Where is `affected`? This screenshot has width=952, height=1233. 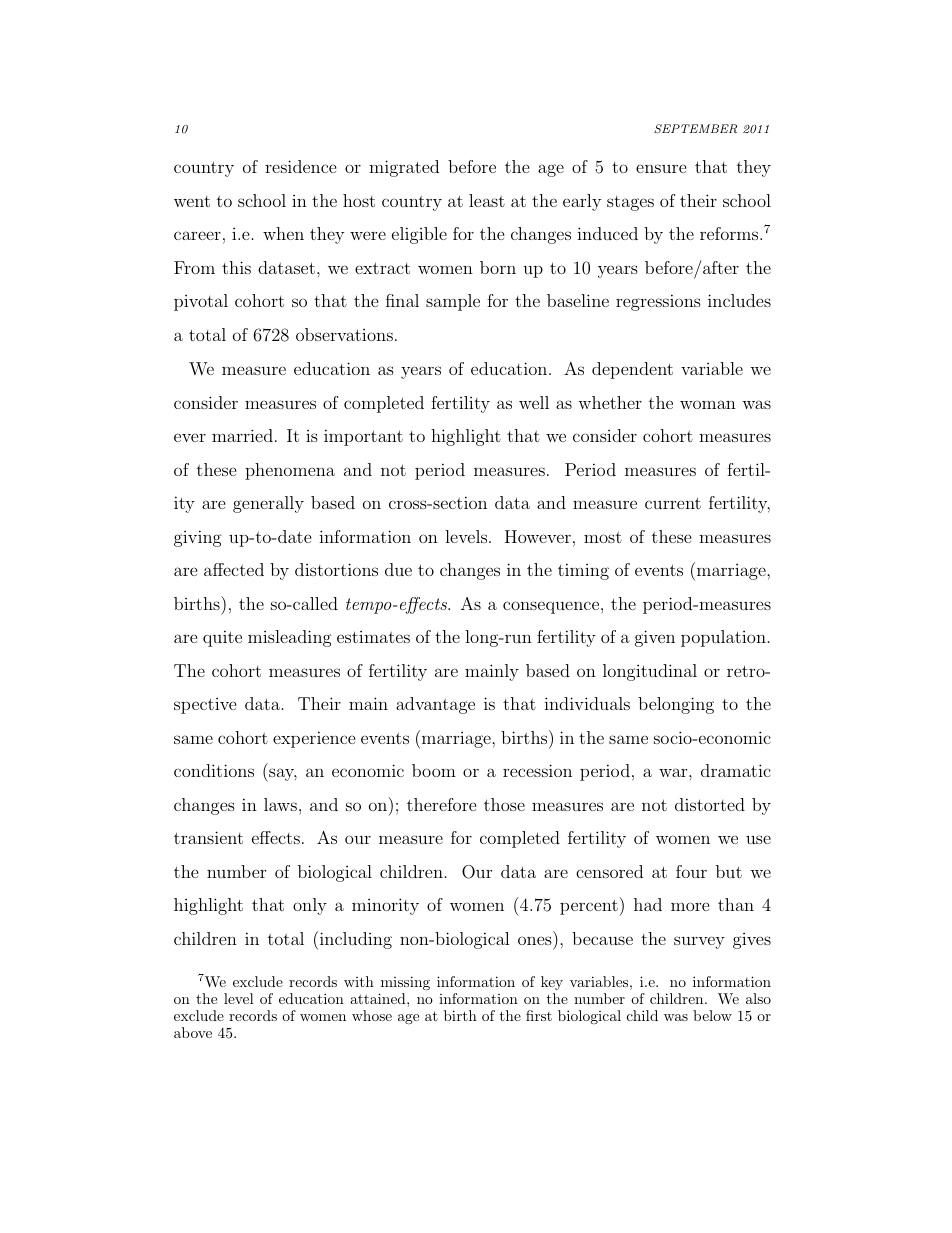 affected is located at coordinates (234, 569).
